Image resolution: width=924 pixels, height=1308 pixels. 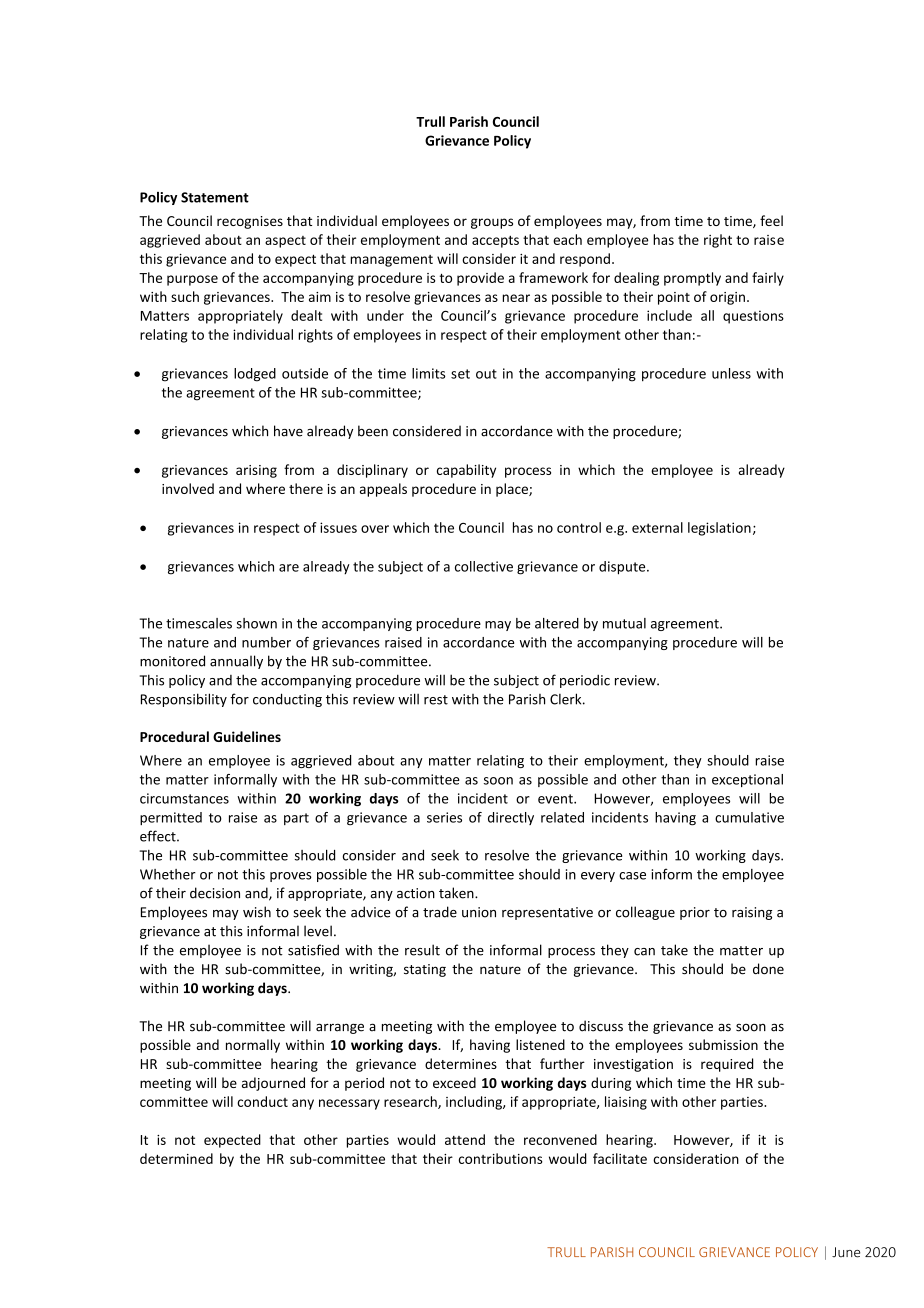 I want to click on contributions, so click(x=501, y=1158).
